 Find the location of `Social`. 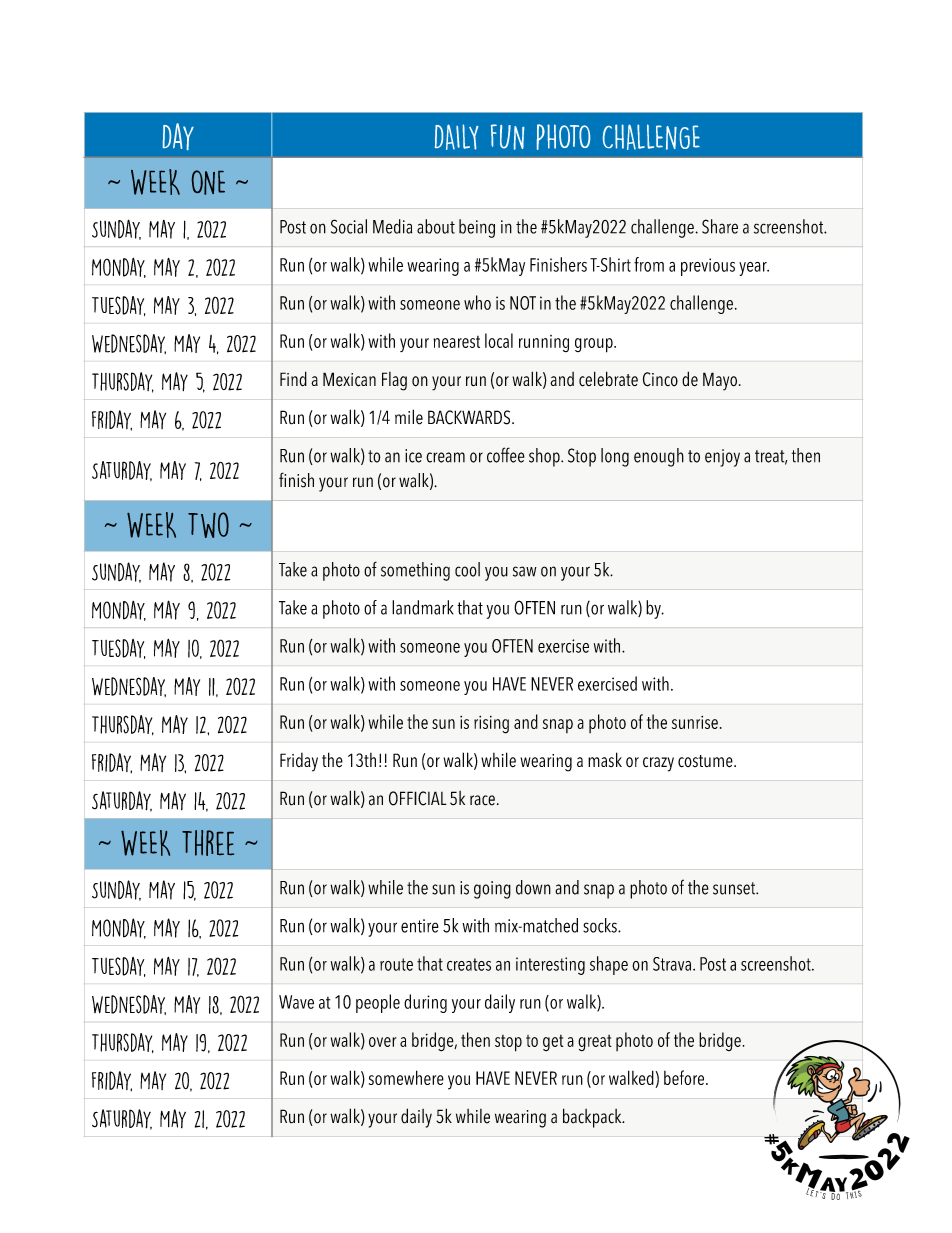

Social is located at coordinates (349, 226).
